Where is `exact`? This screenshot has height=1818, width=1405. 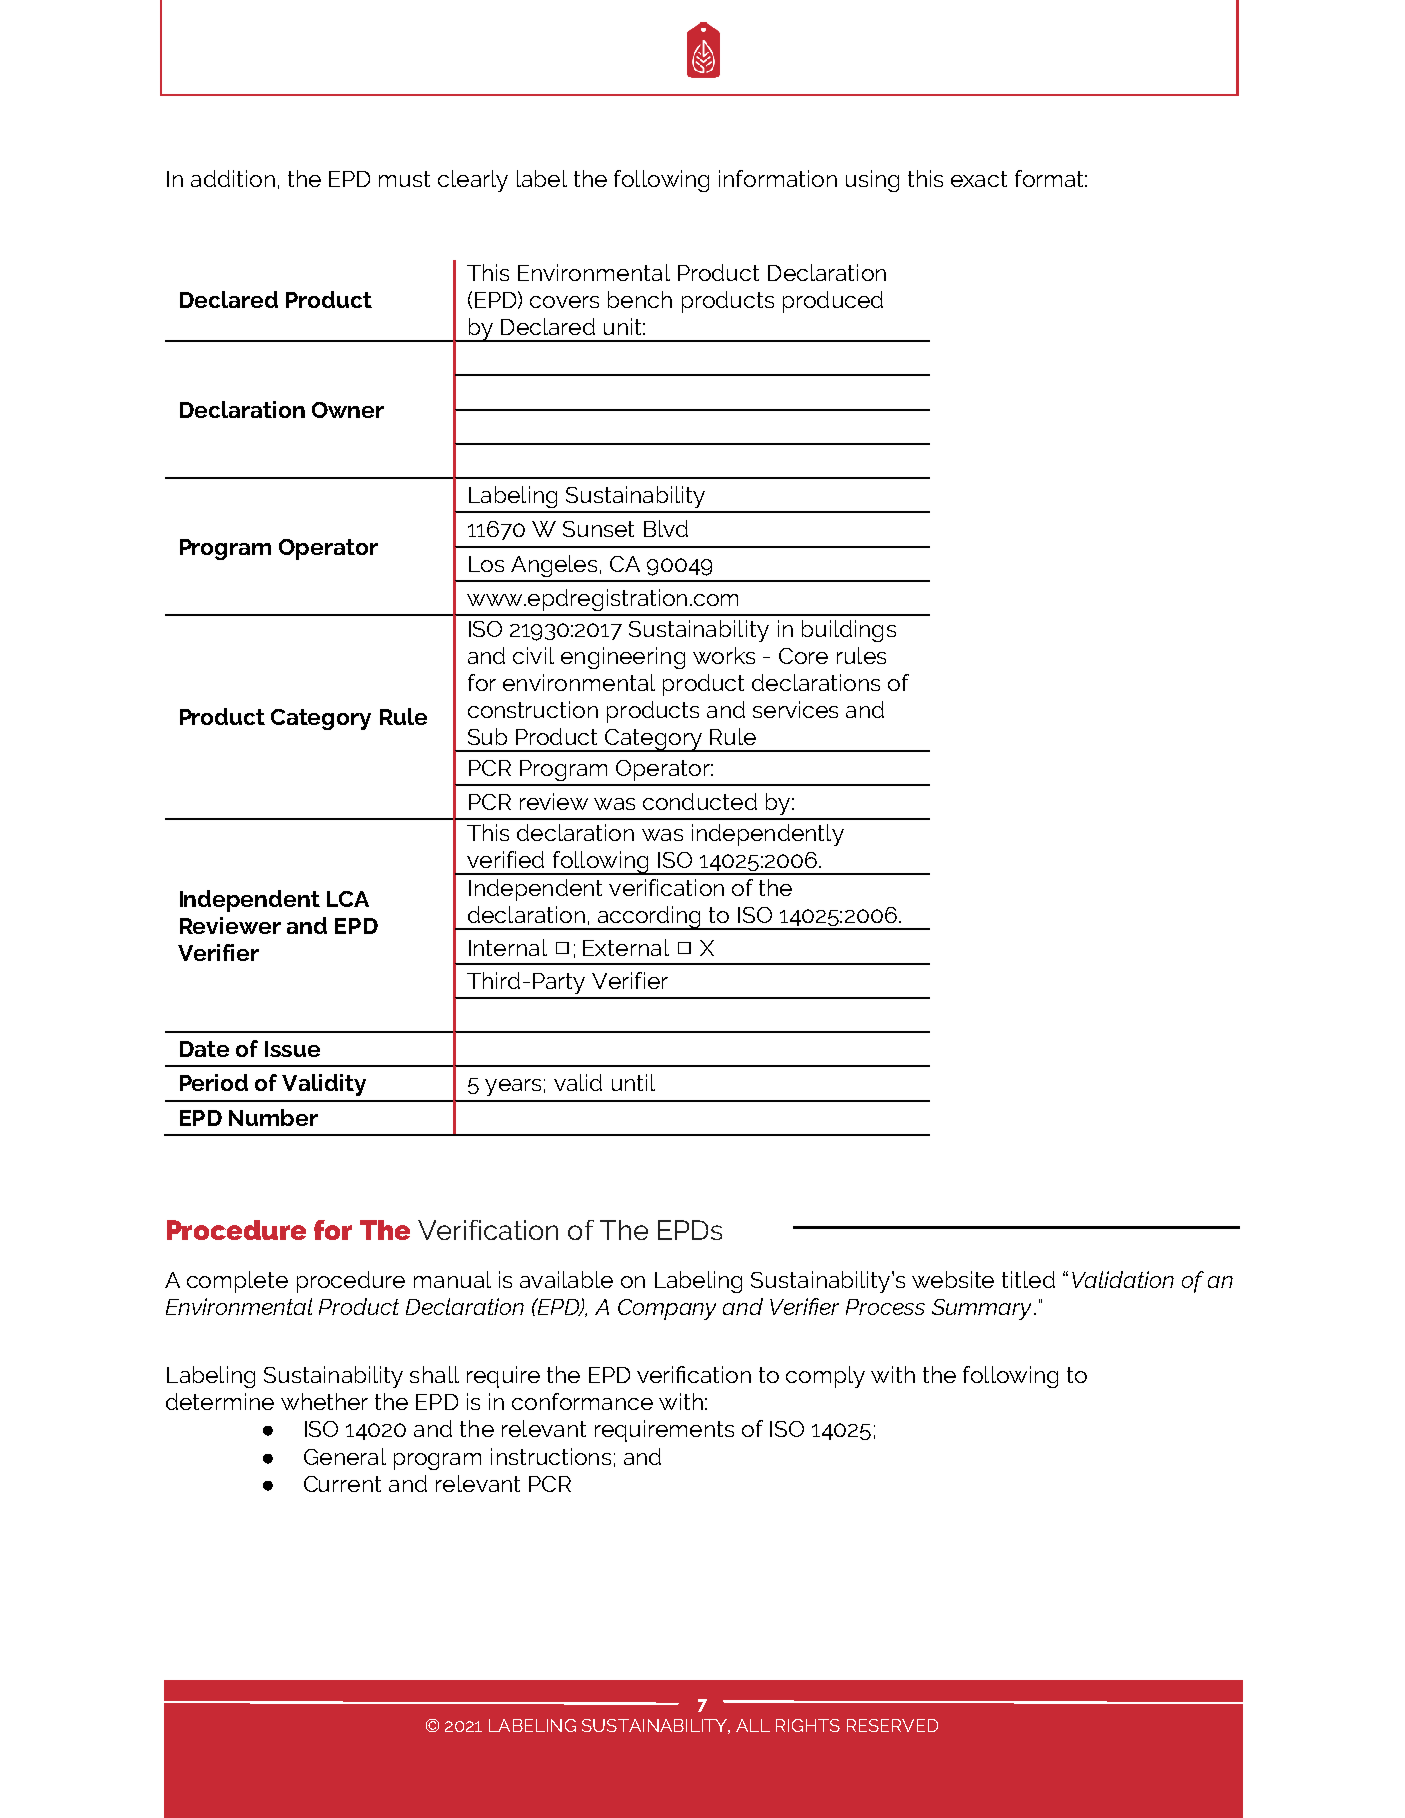 exact is located at coordinates (979, 179).
